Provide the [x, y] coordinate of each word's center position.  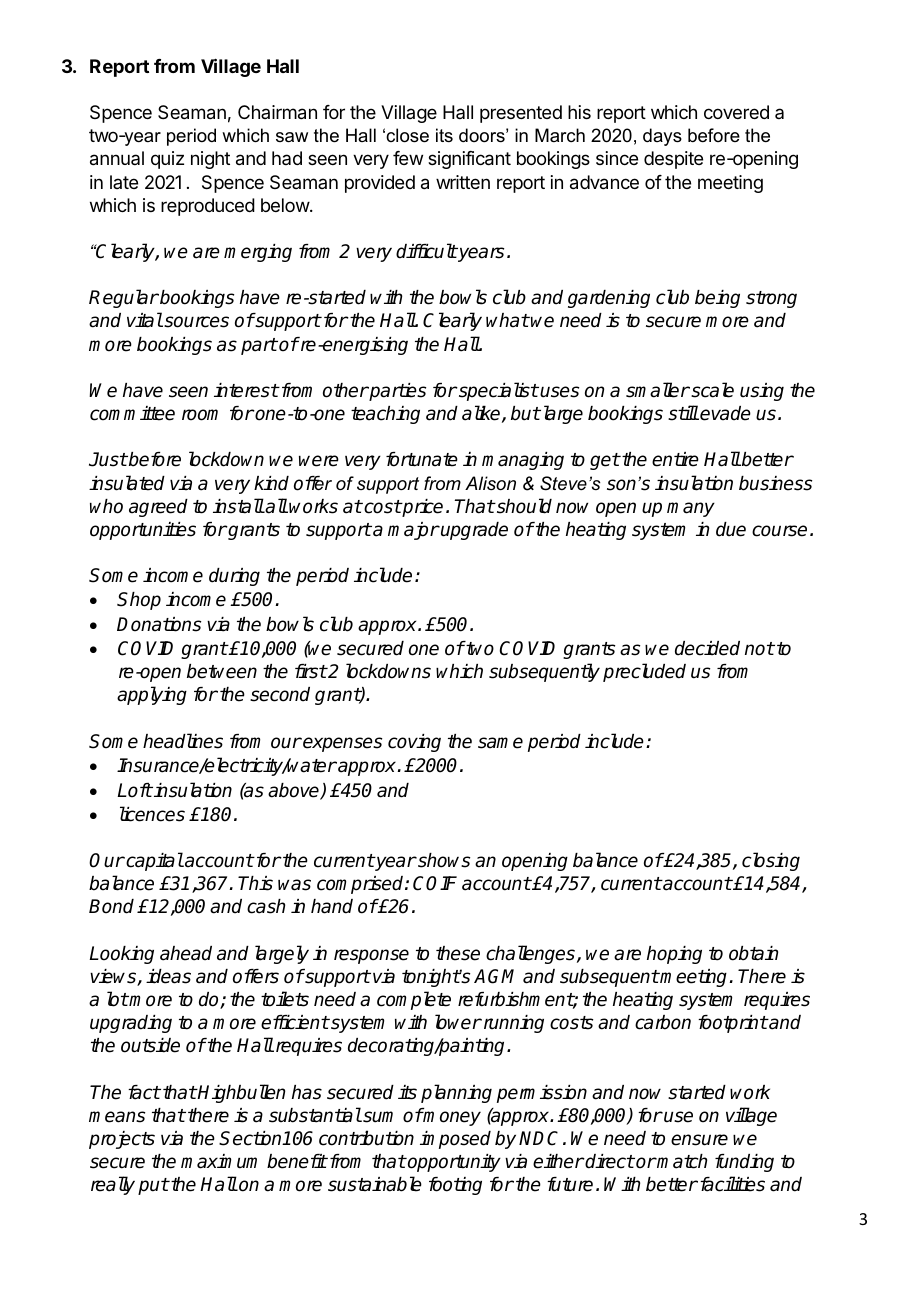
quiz [167, 160]
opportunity [453, 1163]
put [153, 1186]
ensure [699, 1140]
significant [469, 160]
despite [673, 160]
